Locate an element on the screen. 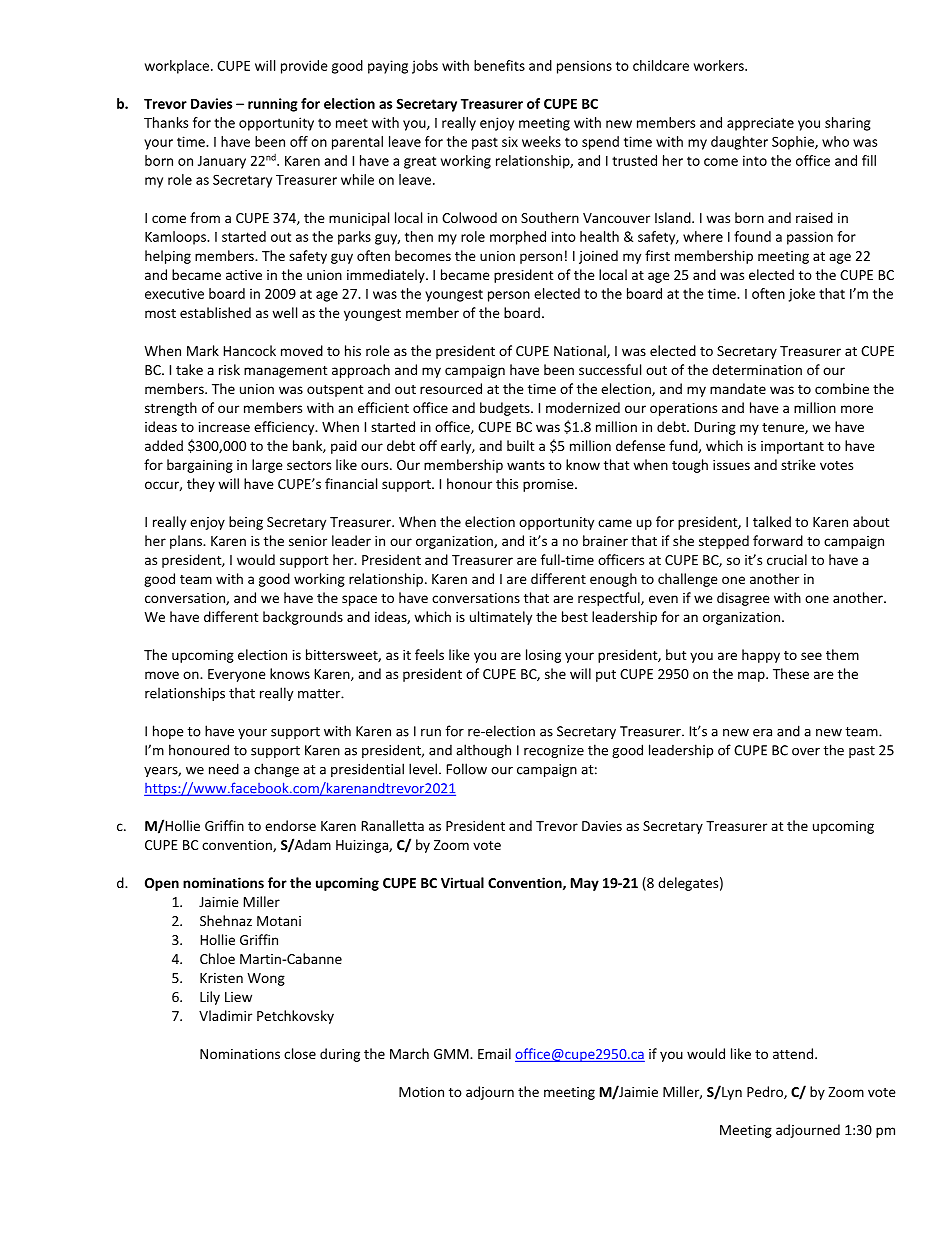 This screenshot has height=1233, width=952. over is located at coordinates (806, 752).
